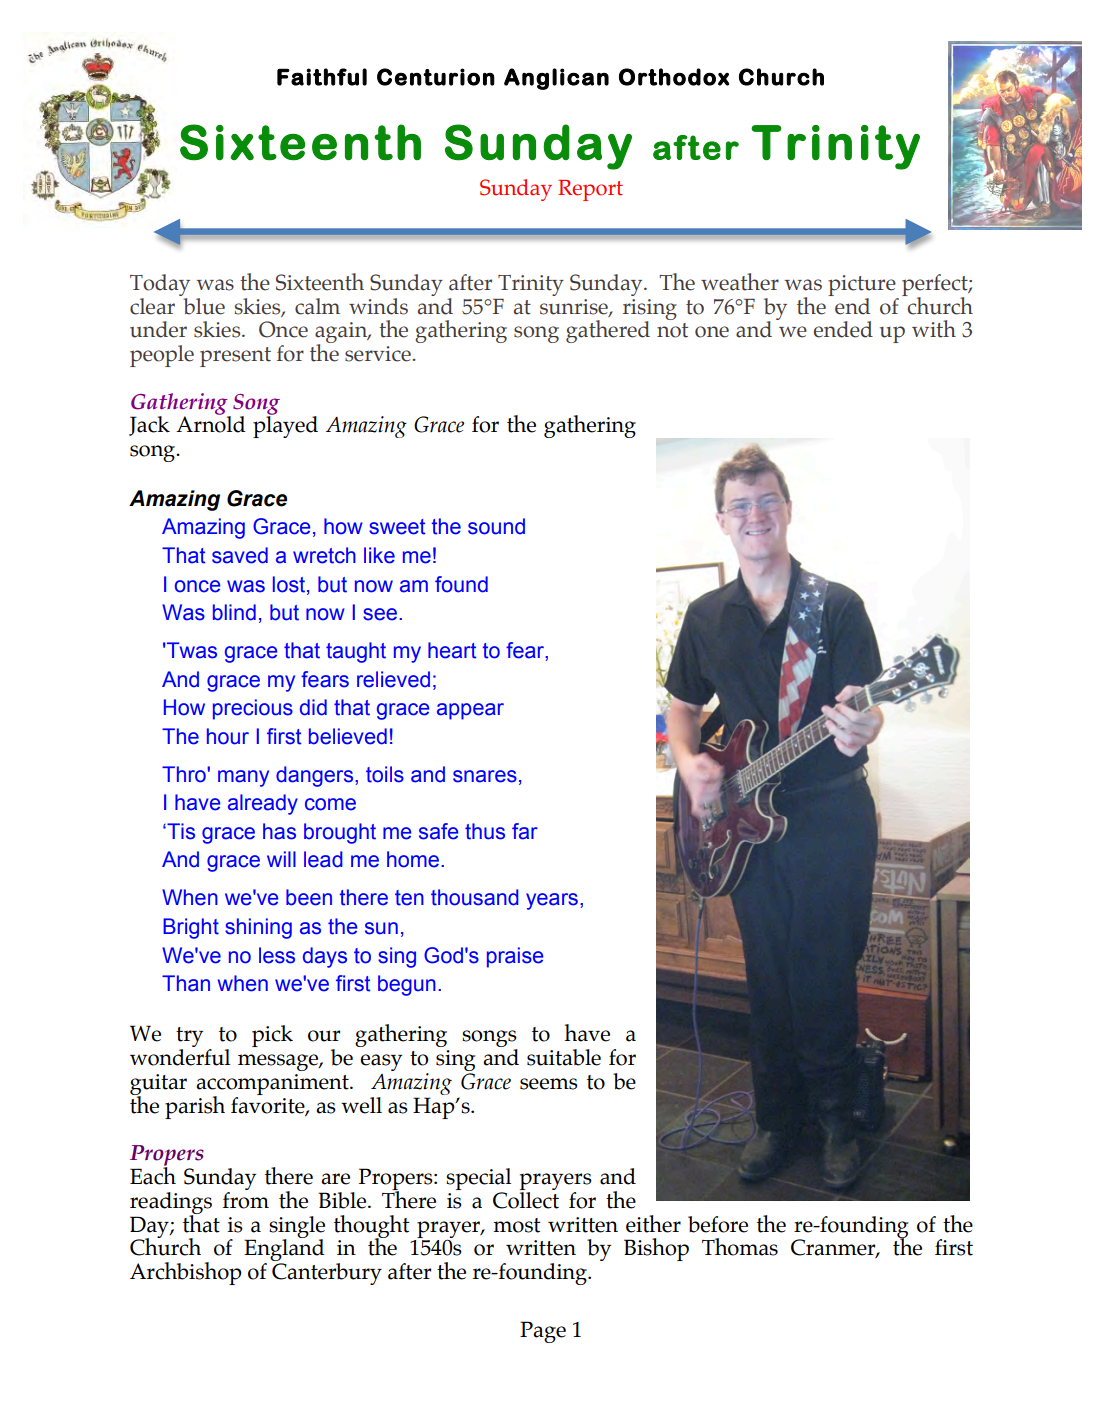 This screenshot has width=1103, height=1427. I want to click on England, so click(284, 1250).
